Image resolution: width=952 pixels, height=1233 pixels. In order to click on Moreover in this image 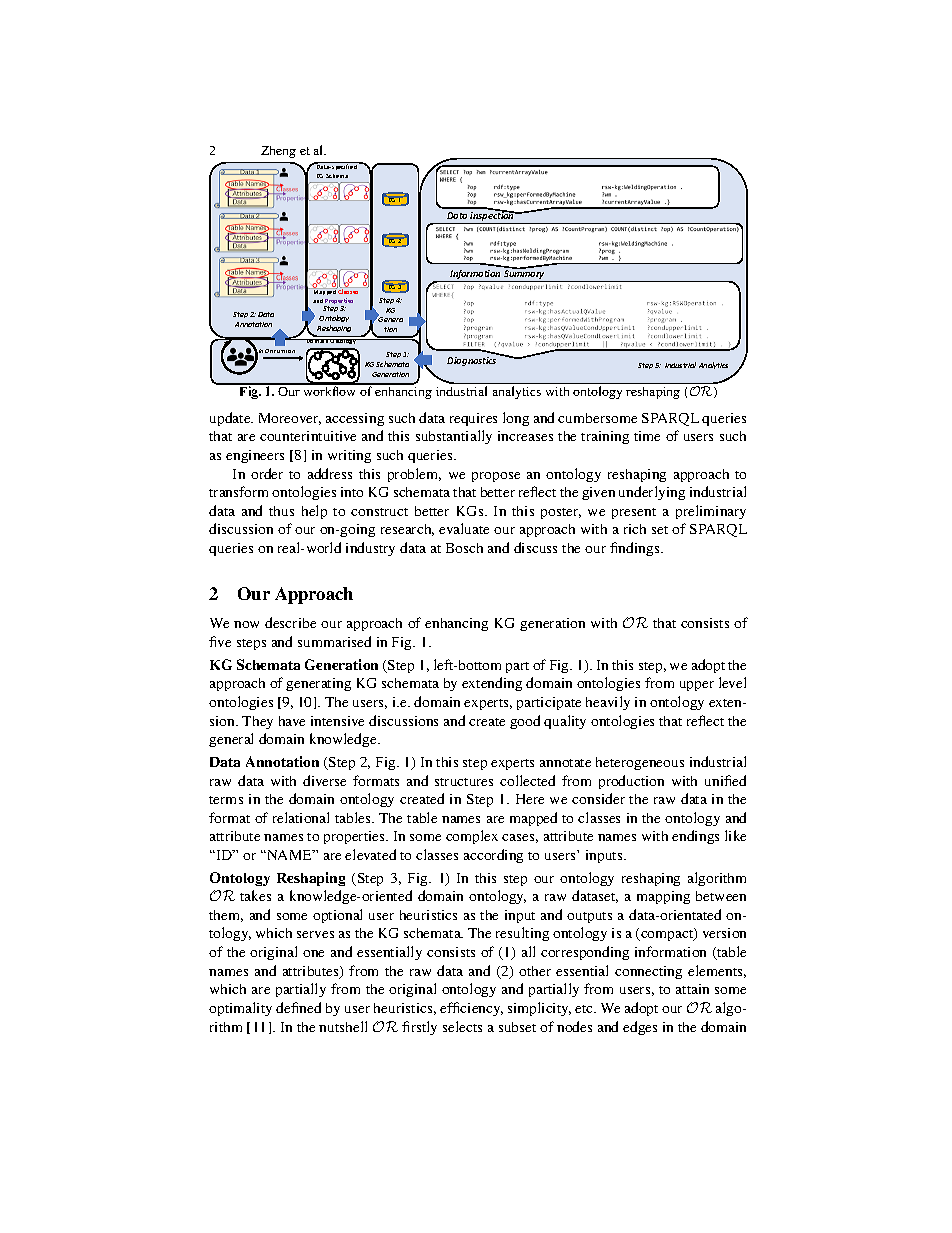, I will do `click(290, 419)`.
